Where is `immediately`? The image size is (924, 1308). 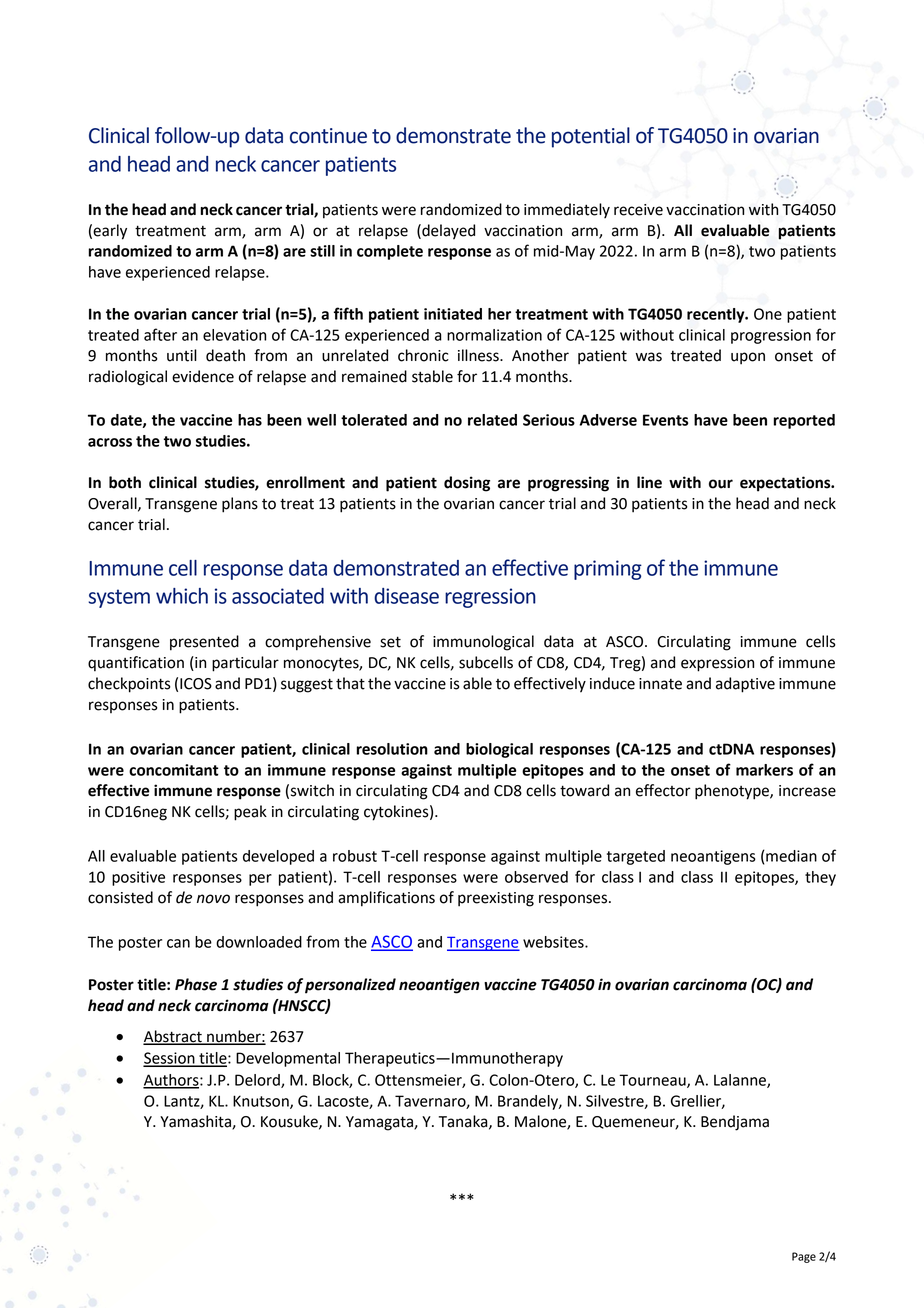
immediately is located at coordinates (567, 210).
